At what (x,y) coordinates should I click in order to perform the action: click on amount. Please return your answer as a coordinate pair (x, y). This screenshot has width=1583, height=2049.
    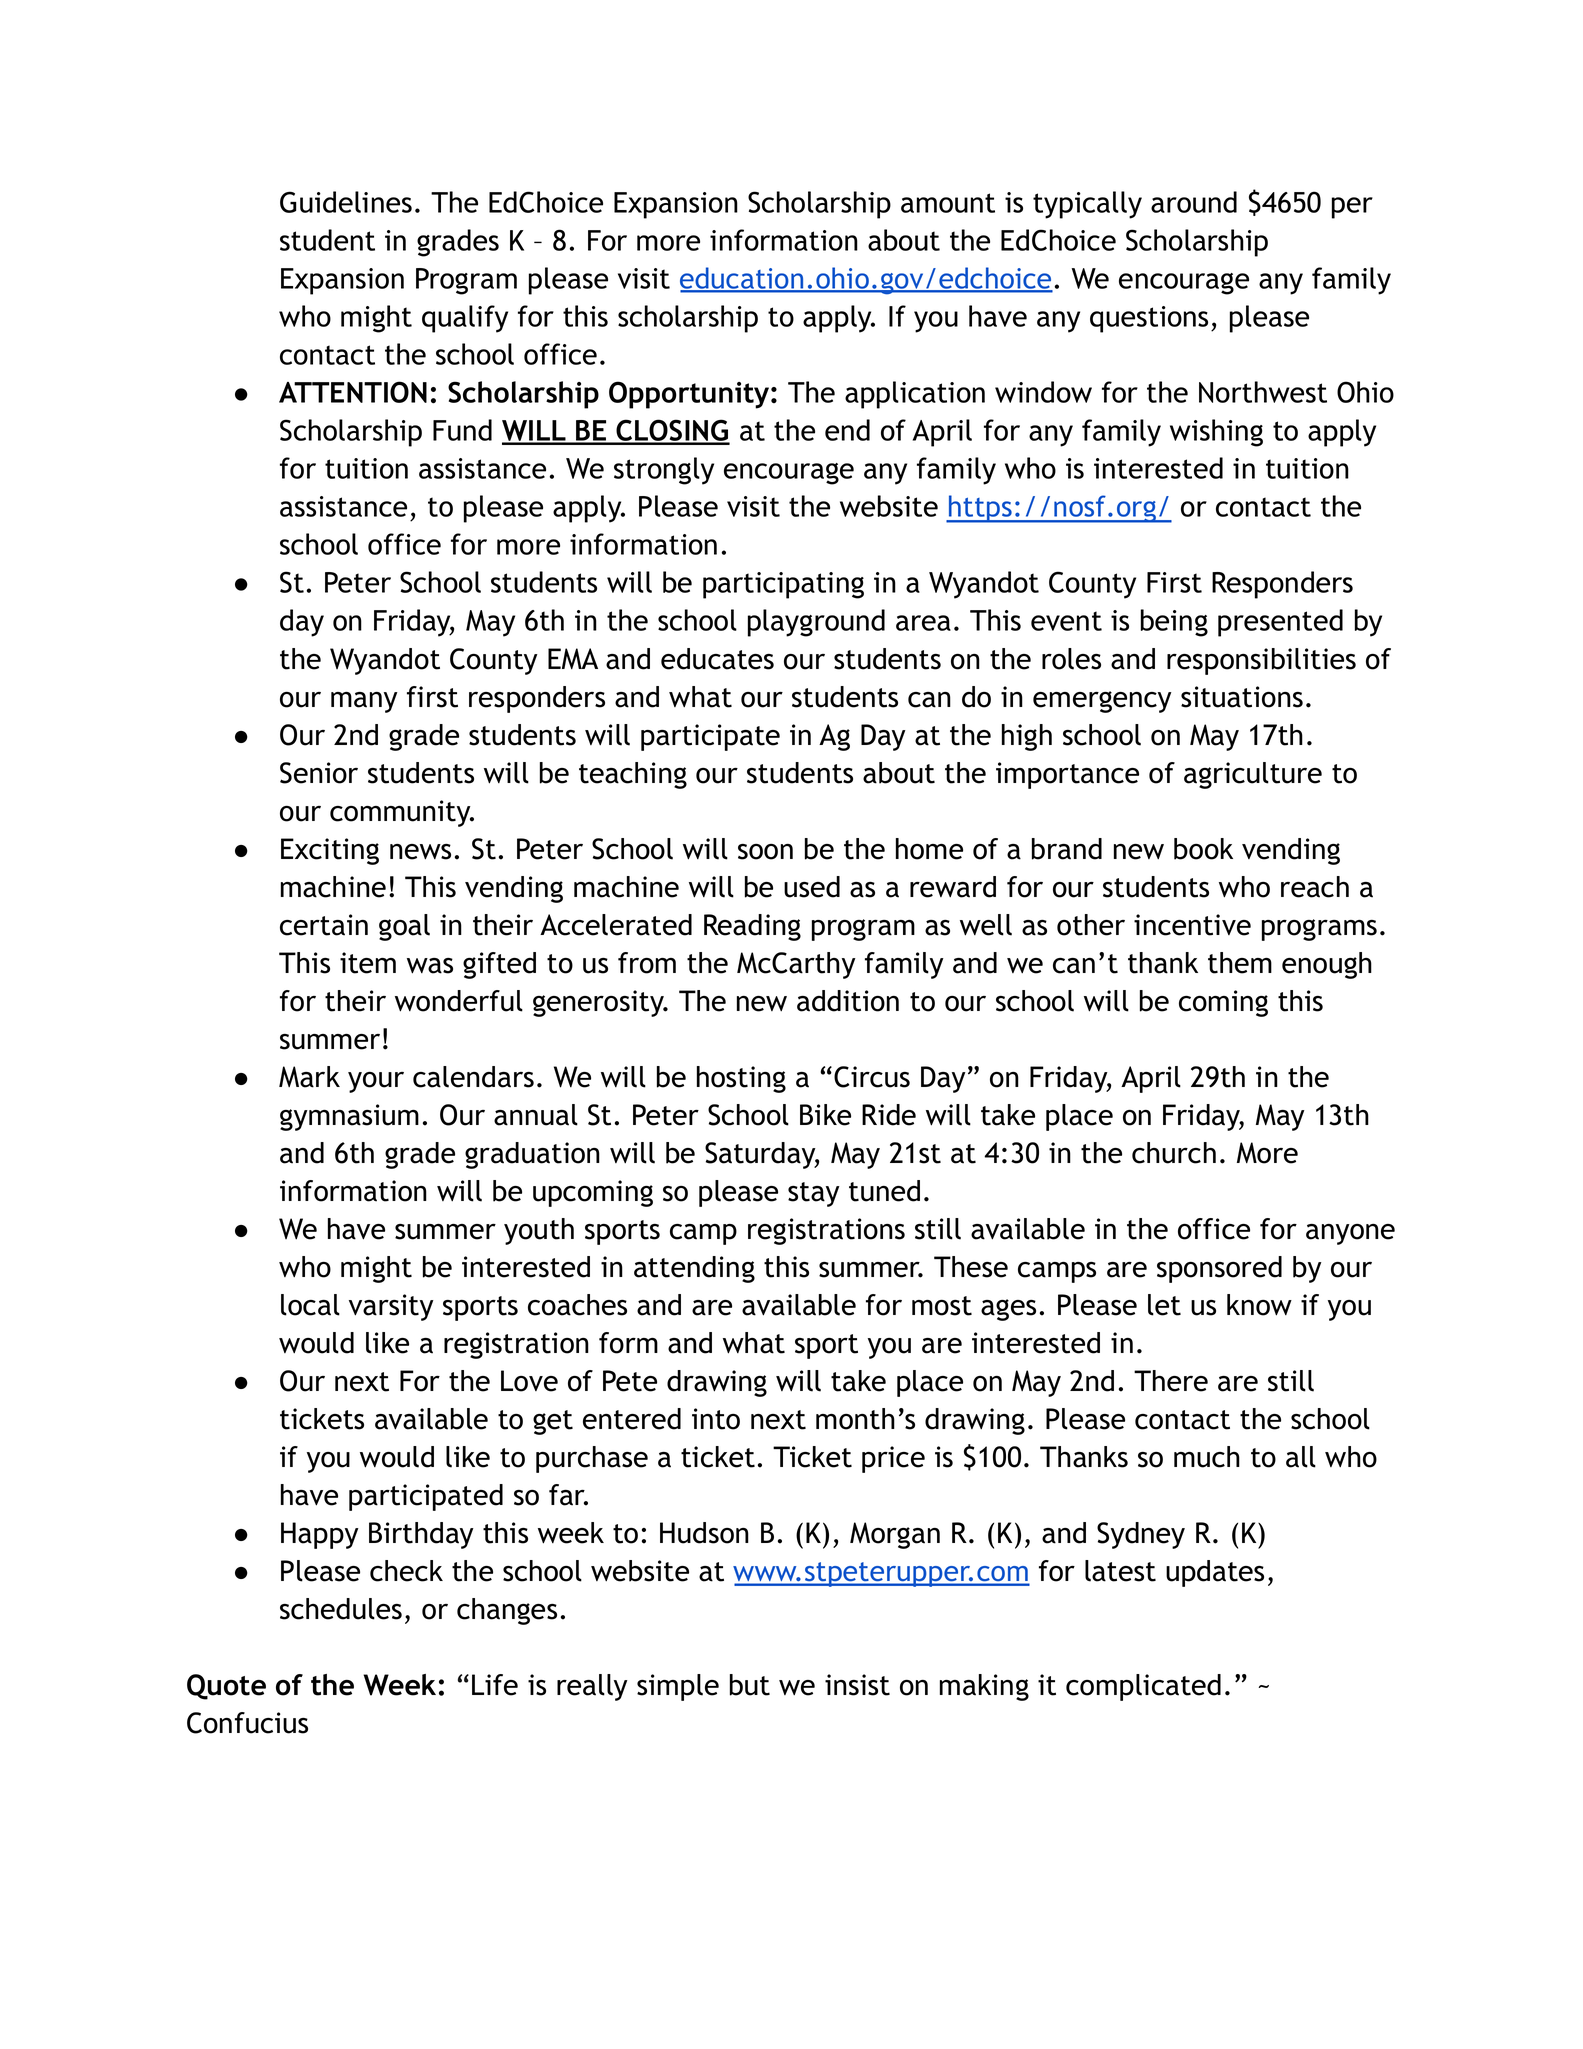
    Looking at the image, I should click on (948, 203).
